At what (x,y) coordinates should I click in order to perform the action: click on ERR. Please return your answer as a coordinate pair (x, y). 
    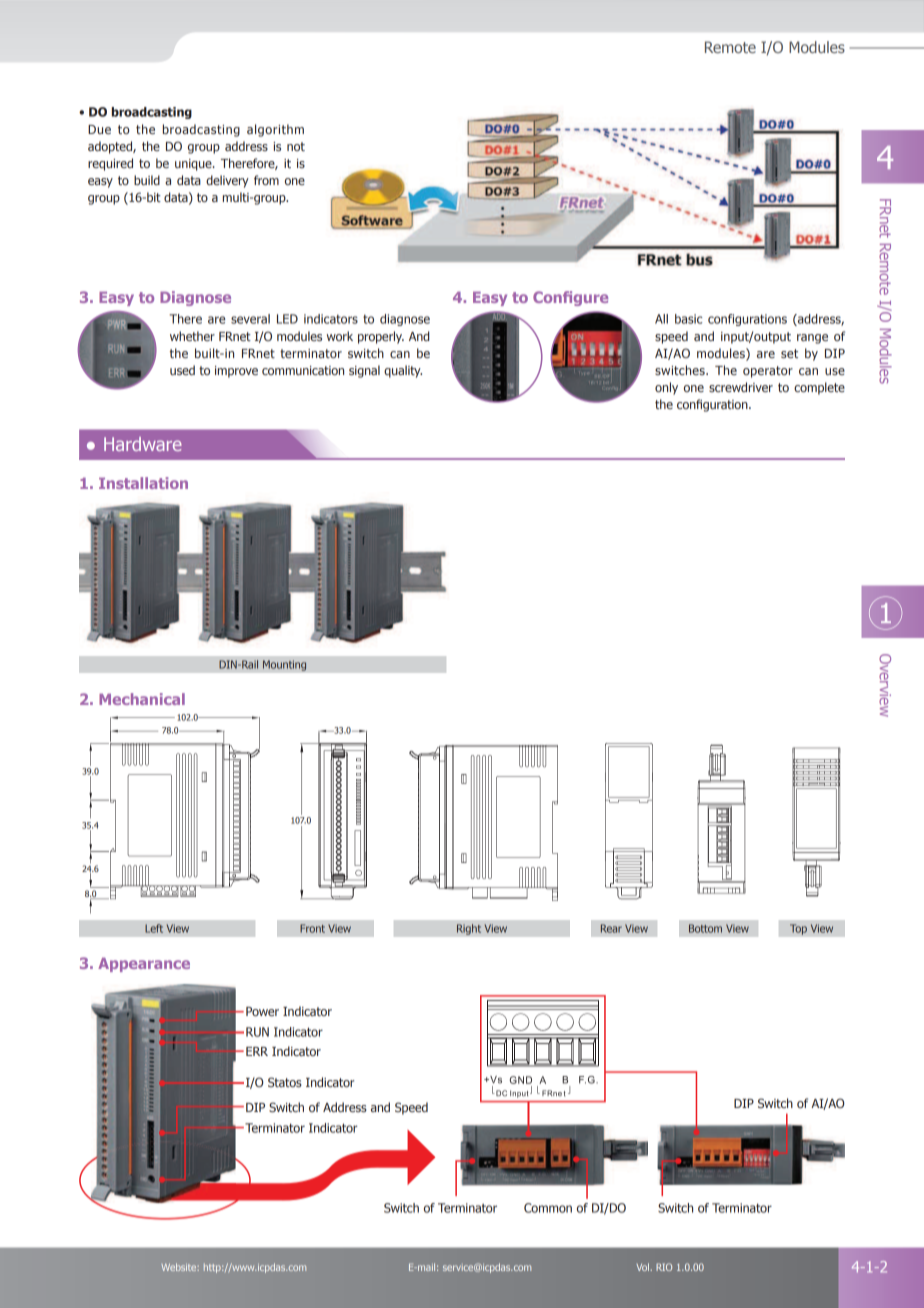
    Looking at the image, I should click on (257, 1051).
